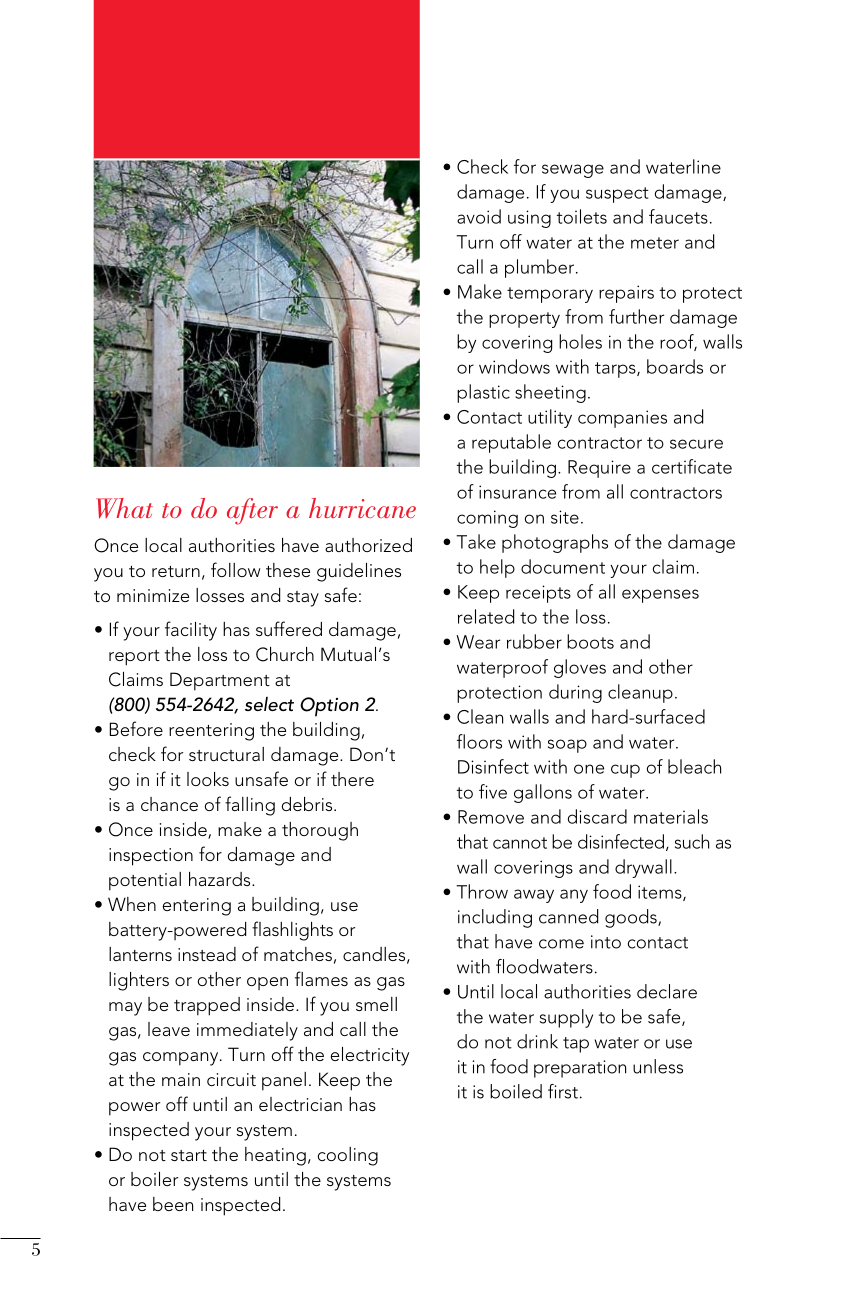 The width and height of the screenshot is (862, 1294). Describe the element at coordinates (529, 219) in the screenshot. I see `using` at that location.
